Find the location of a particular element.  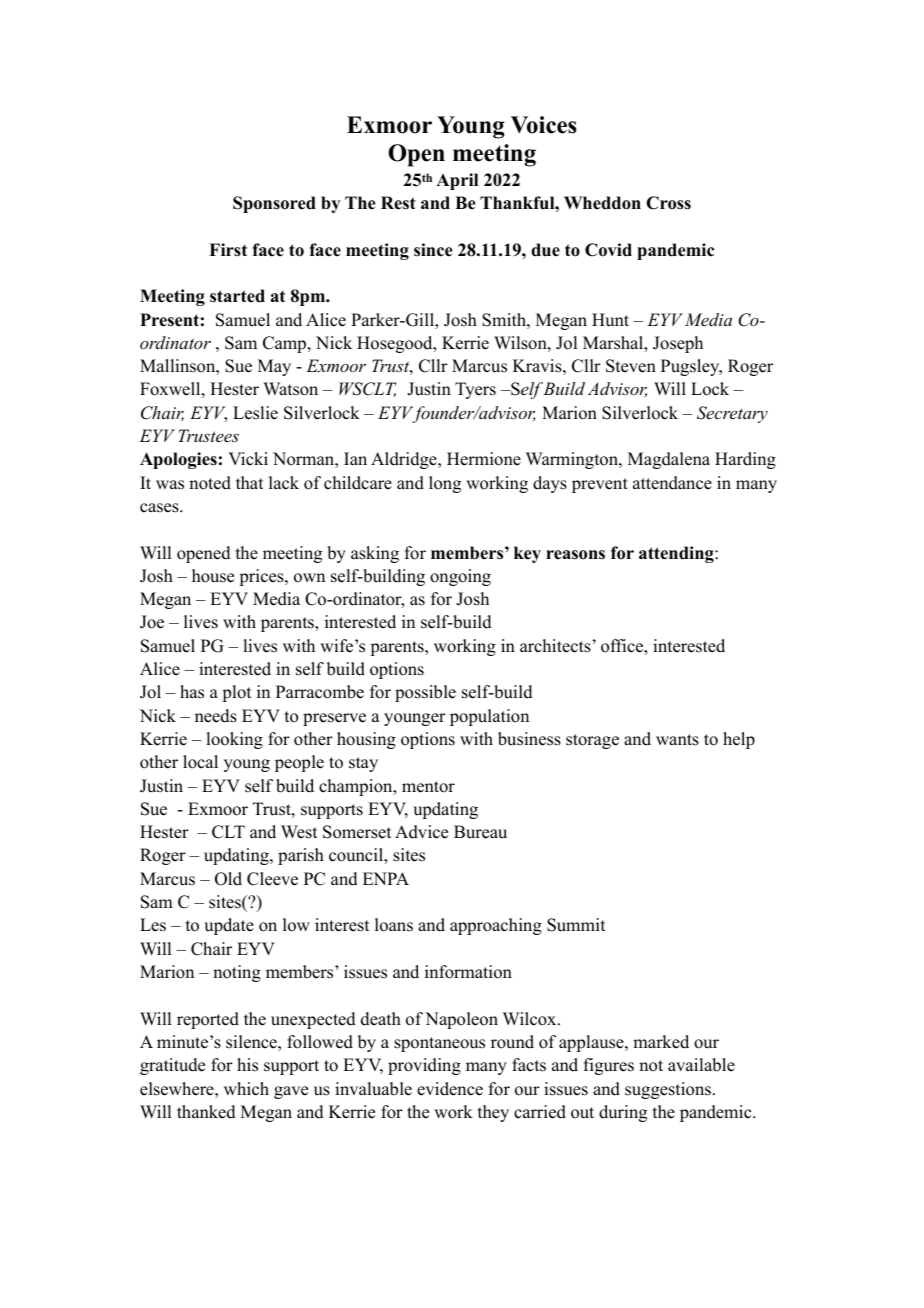

Steven is located at coordinates (631, 366).
